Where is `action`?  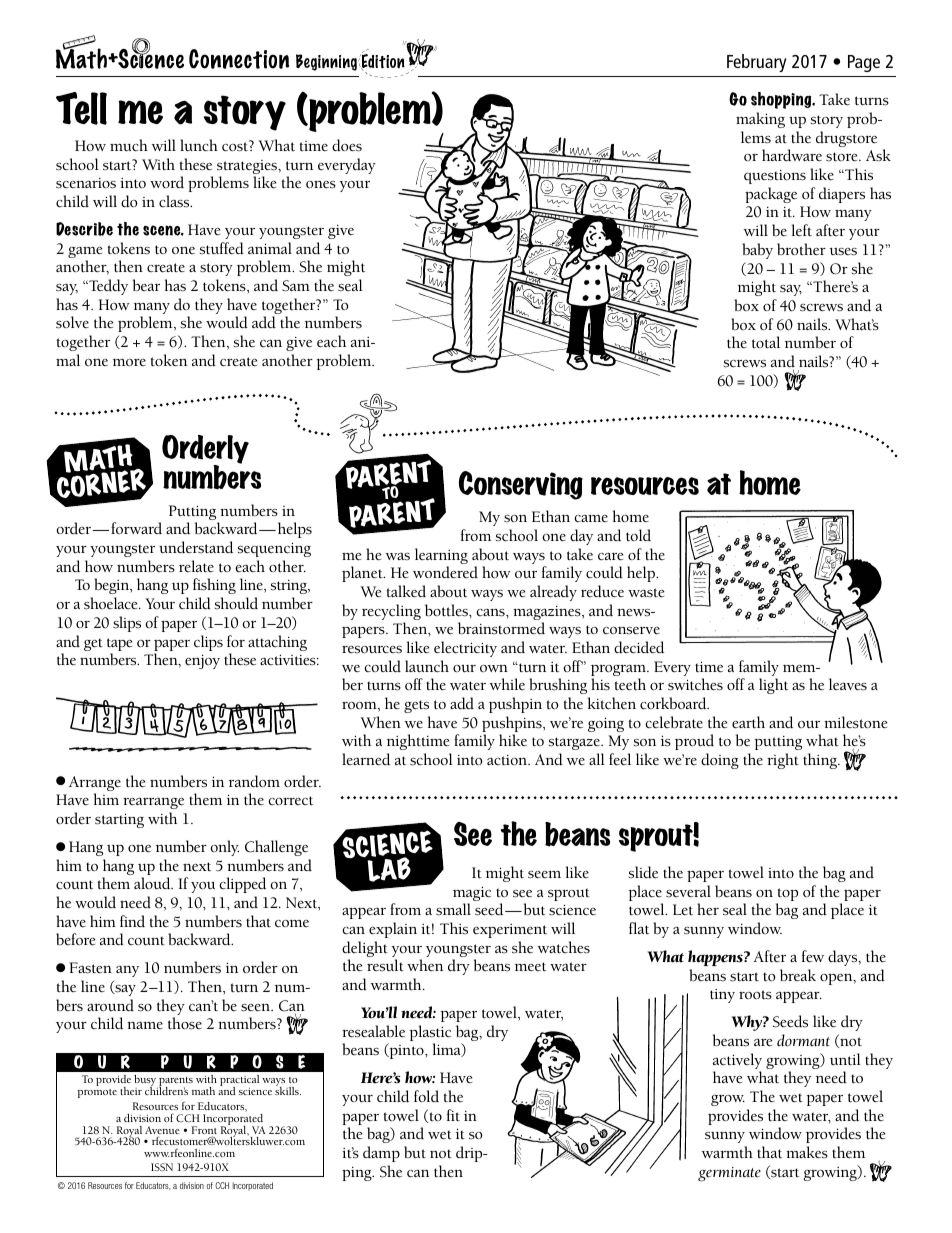 action is located at coordinates (508, 760).
